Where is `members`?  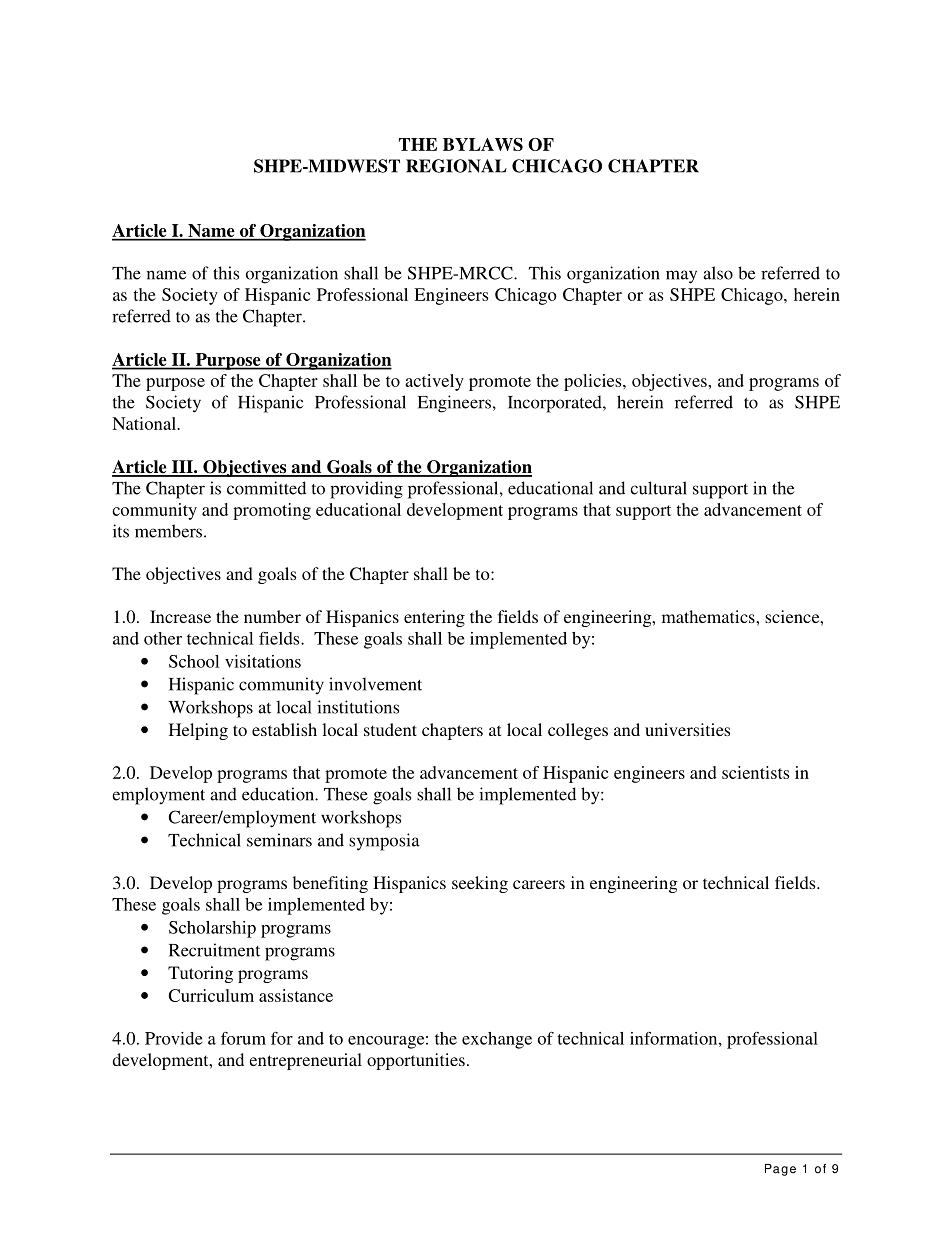 members is located at coordinates (170, 531).
